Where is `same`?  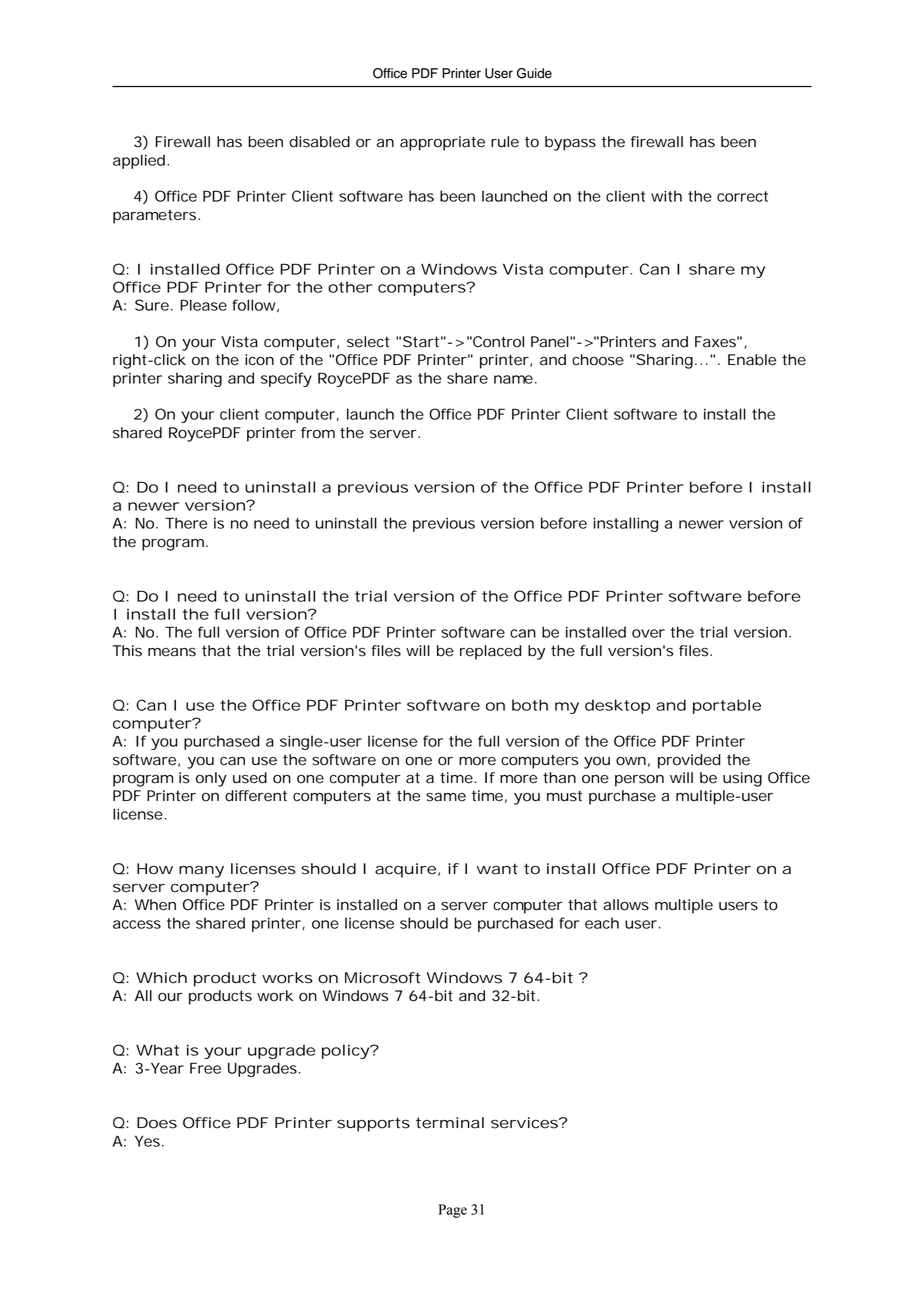 same is located at coordinates (446, 797).
